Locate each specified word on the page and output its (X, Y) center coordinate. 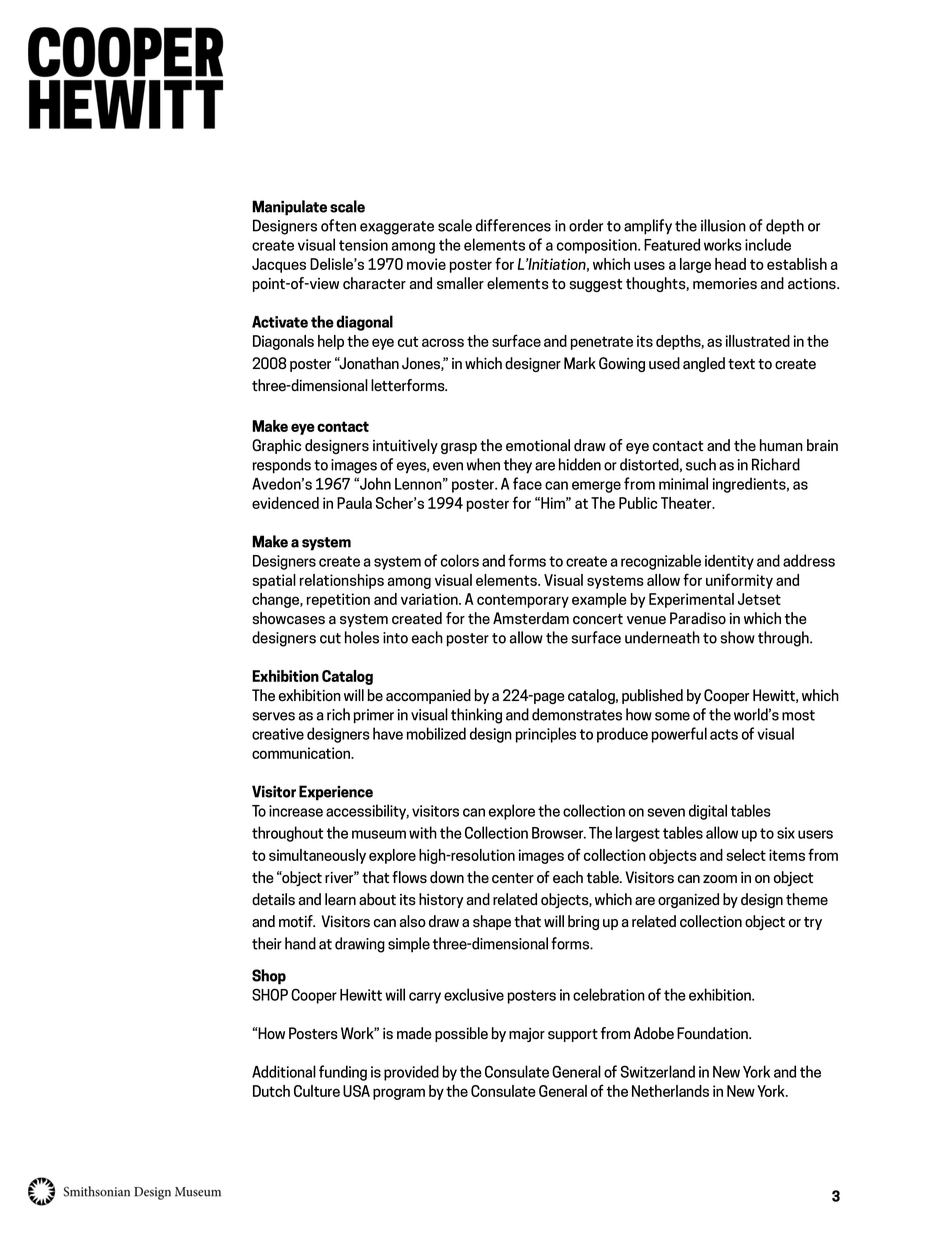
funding (343, 1073)
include (768, 244)
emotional (538, 445)
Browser (559, 833)
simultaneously (317, 856)
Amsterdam (531, 618)
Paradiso (698, 618)
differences (513, 225)
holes (362, 637)
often (338, 225)
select (746, 855)
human (781, 445)
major (527, 1035)
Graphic (276, 446)
